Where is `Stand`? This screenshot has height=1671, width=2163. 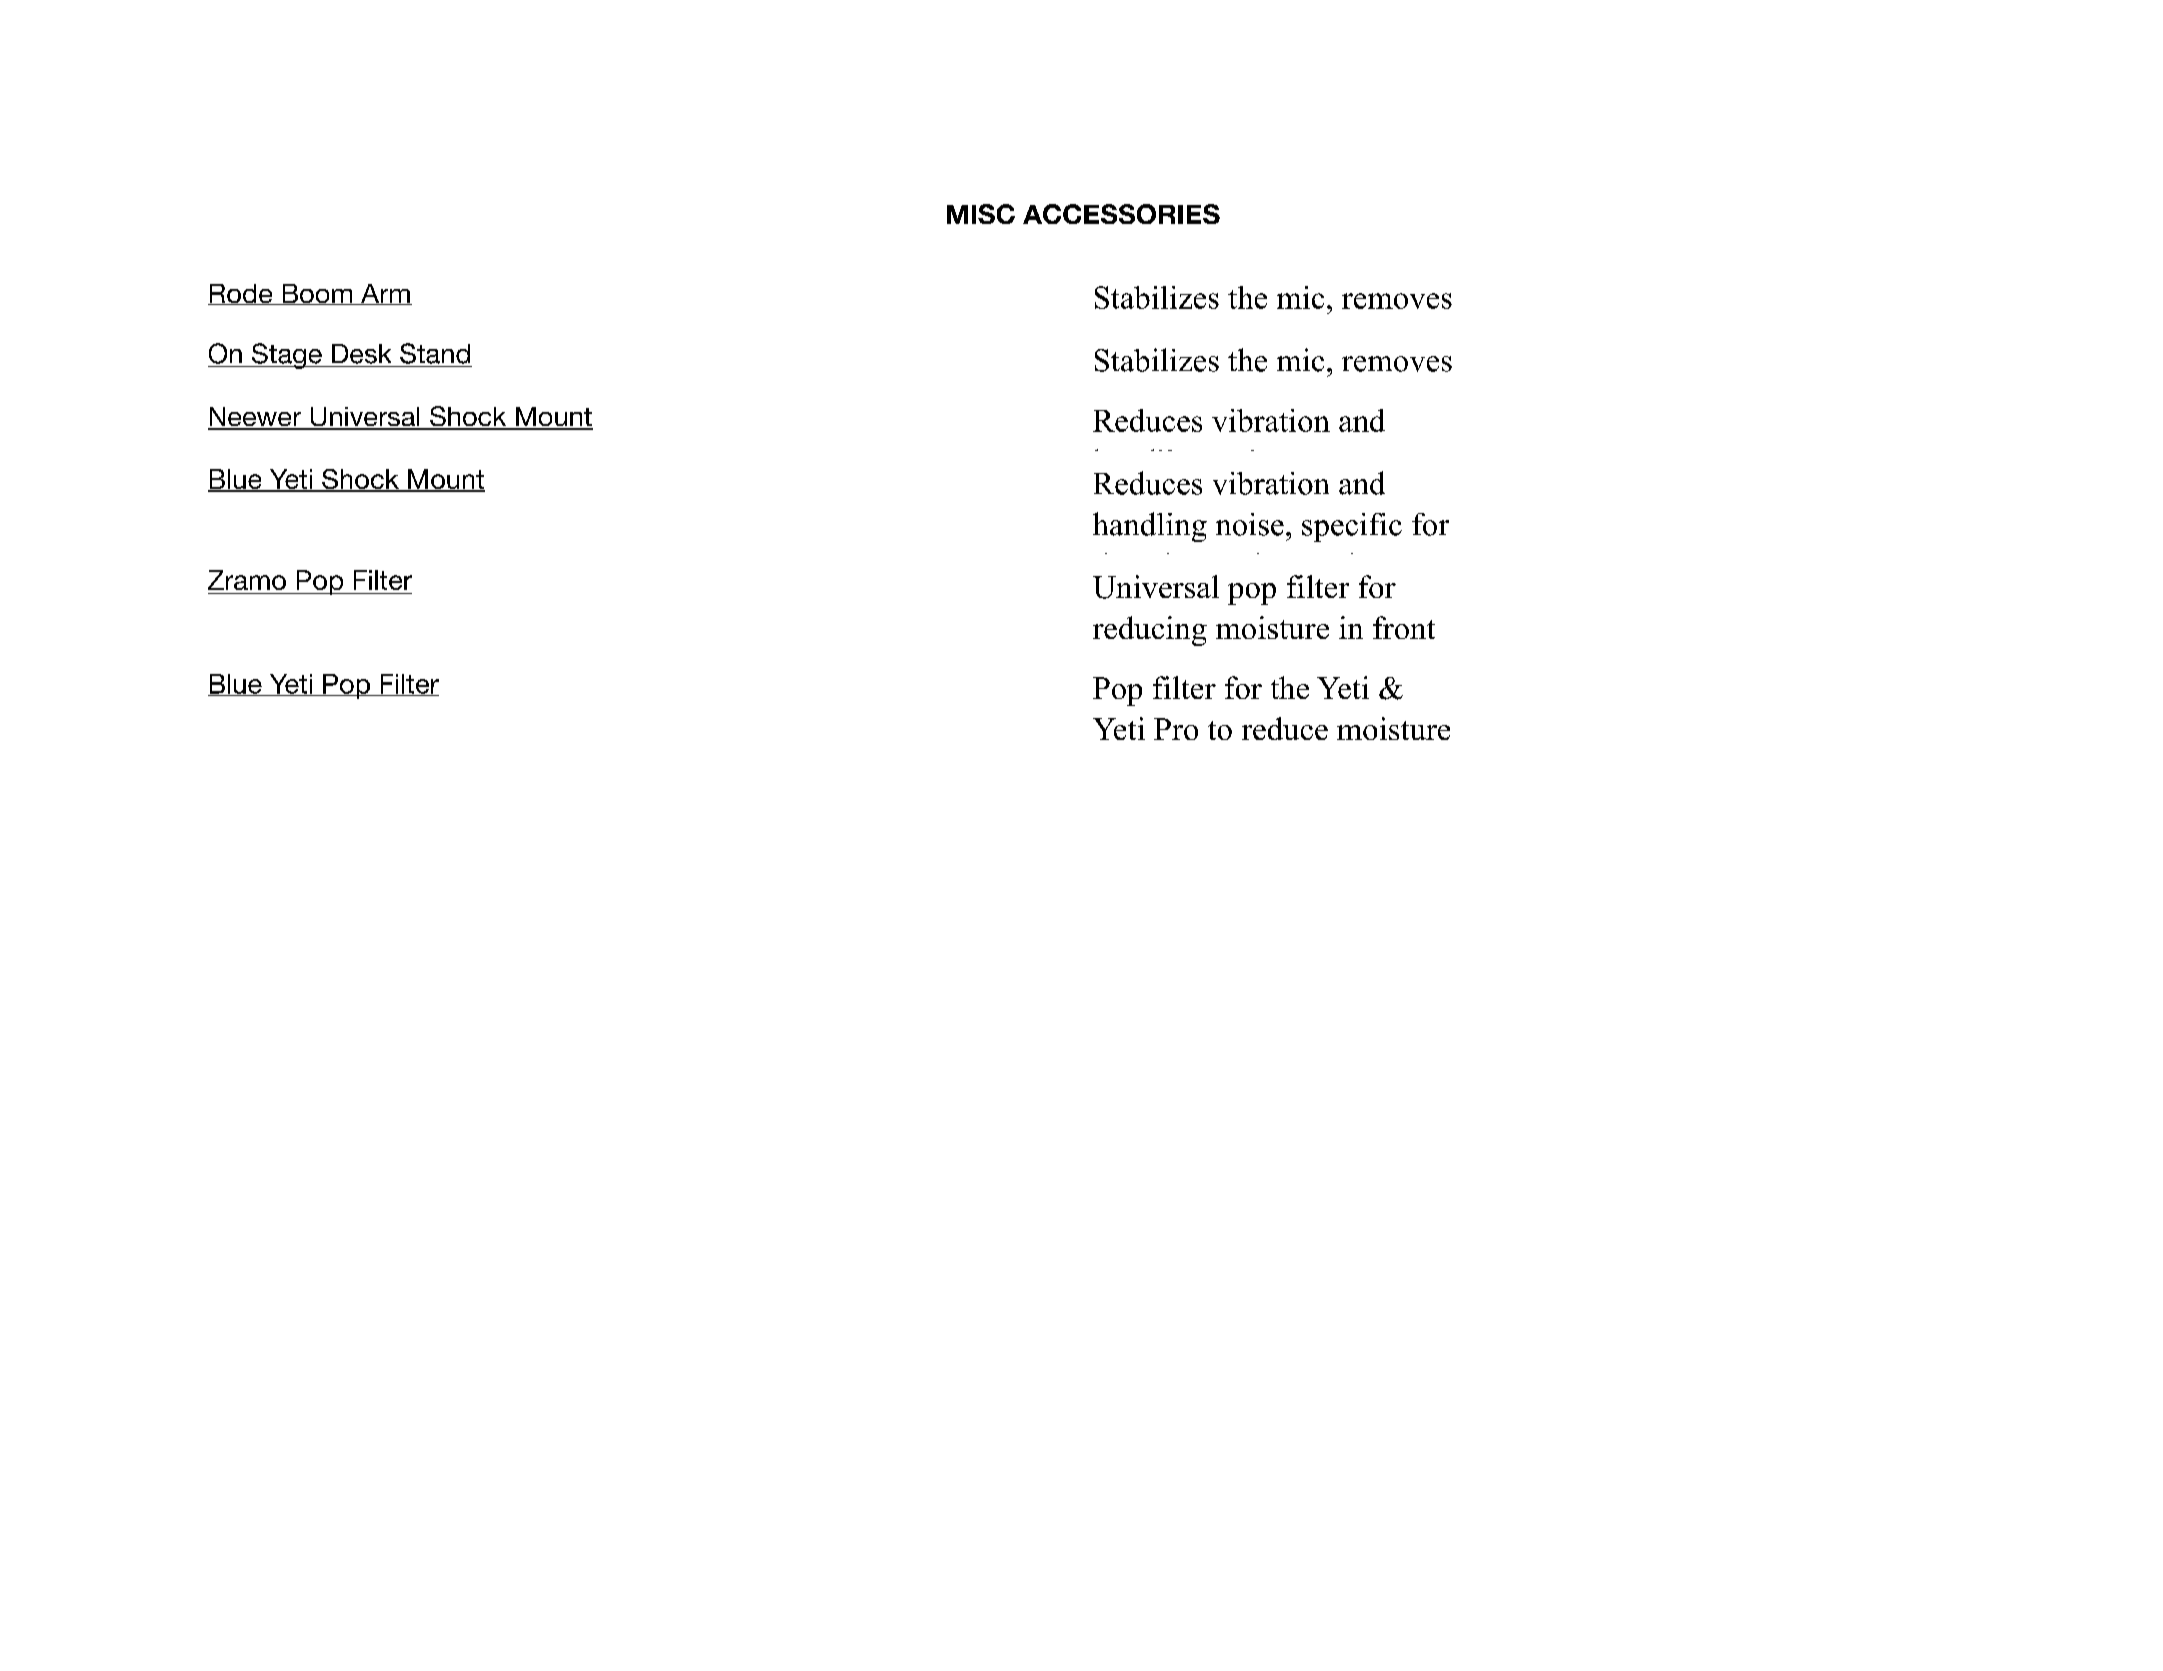 Stand is located at coordinates (435, 353).
